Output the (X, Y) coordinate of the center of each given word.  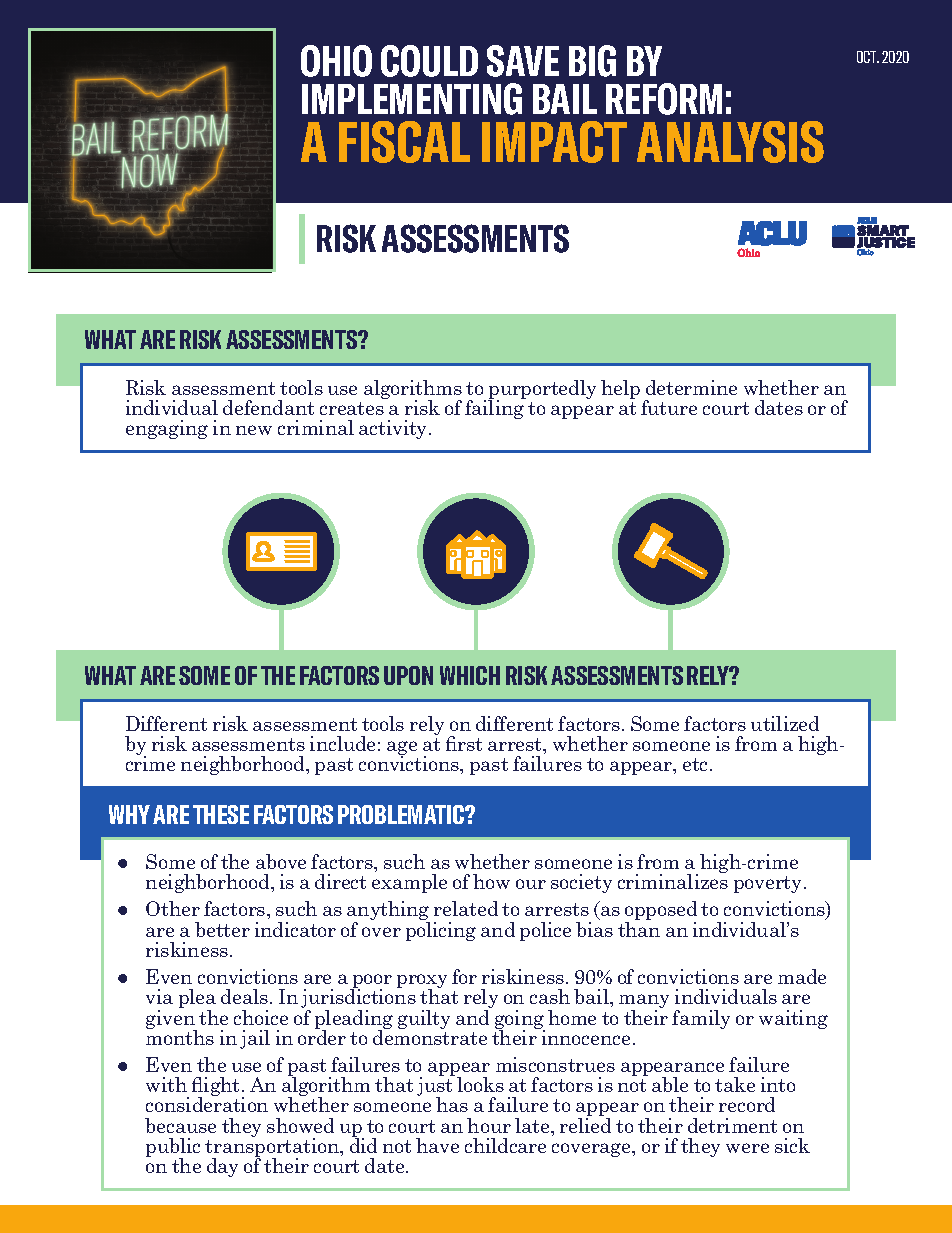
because (180, 1125)
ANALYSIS (730, 142)
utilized (785, 723)
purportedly (542, 391)
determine (691, 387)
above (281, 861)
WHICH (470, 675)
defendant (268, 407)
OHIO (336, 61)
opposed (661, 912)
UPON (408, 675)
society (581, 883)
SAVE (523, 61)
